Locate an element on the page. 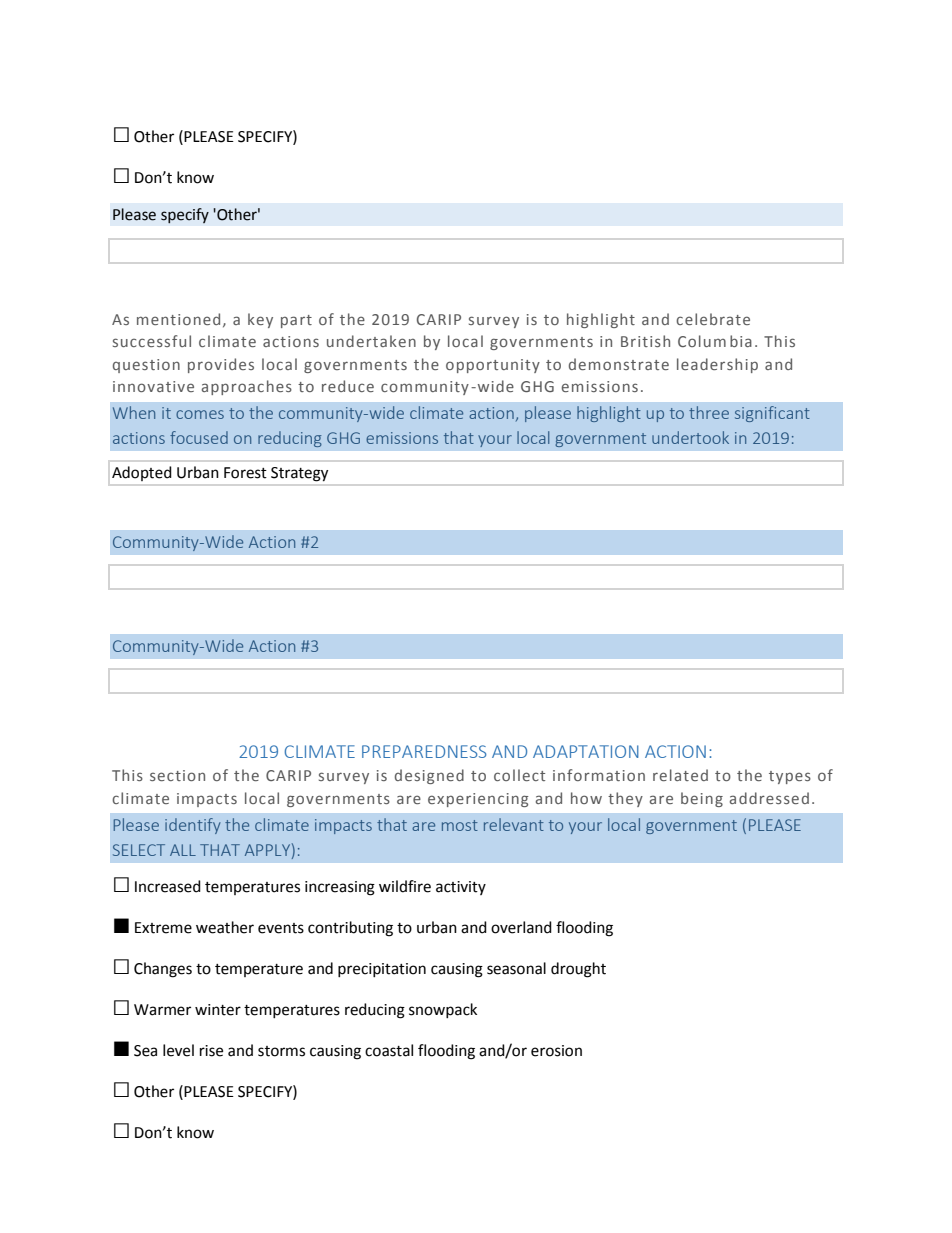 The height and width of the document is (1233, 952). Strategy is located at coordinates (299, 474).
